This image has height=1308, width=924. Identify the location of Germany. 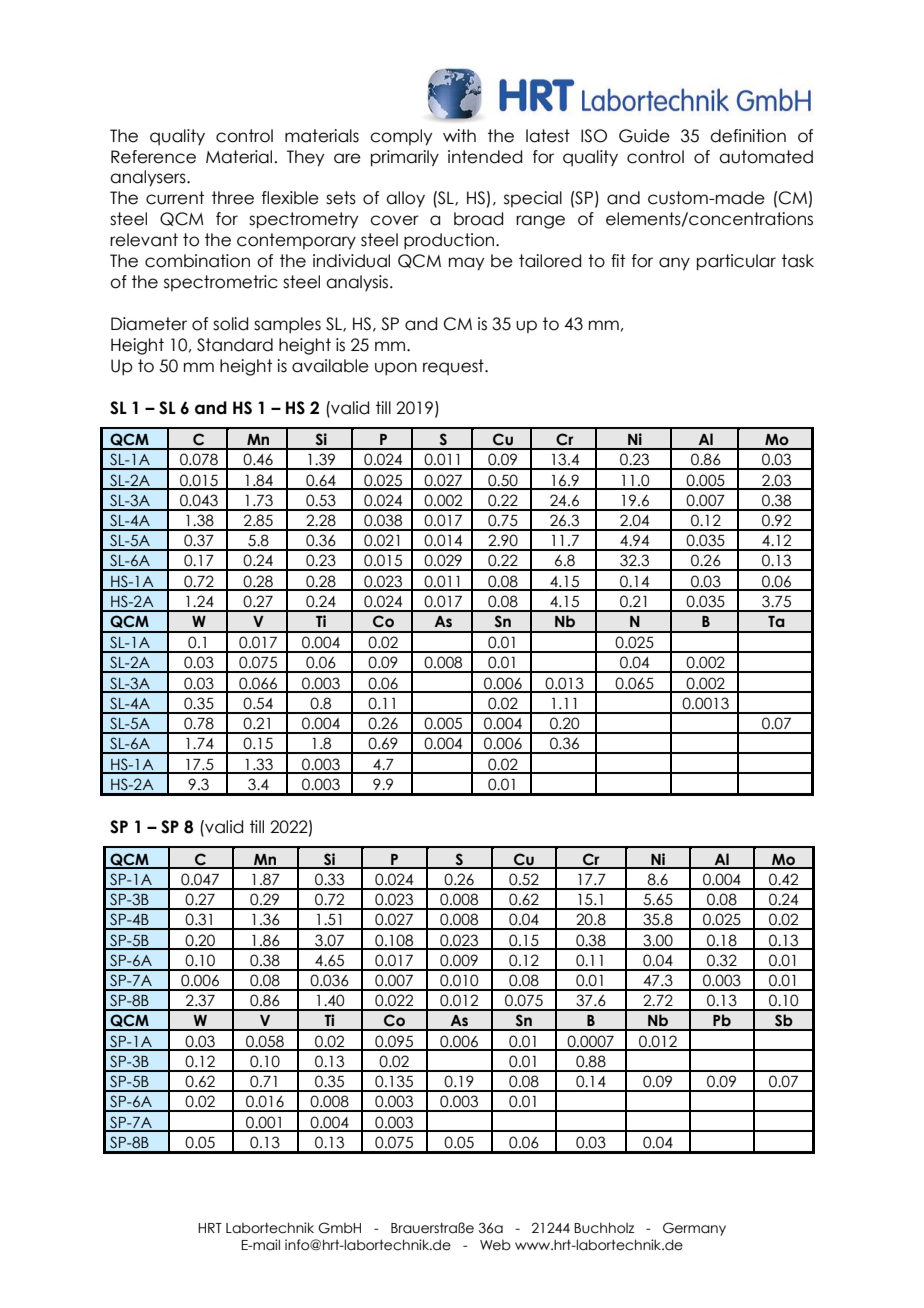
(694, 1229).
